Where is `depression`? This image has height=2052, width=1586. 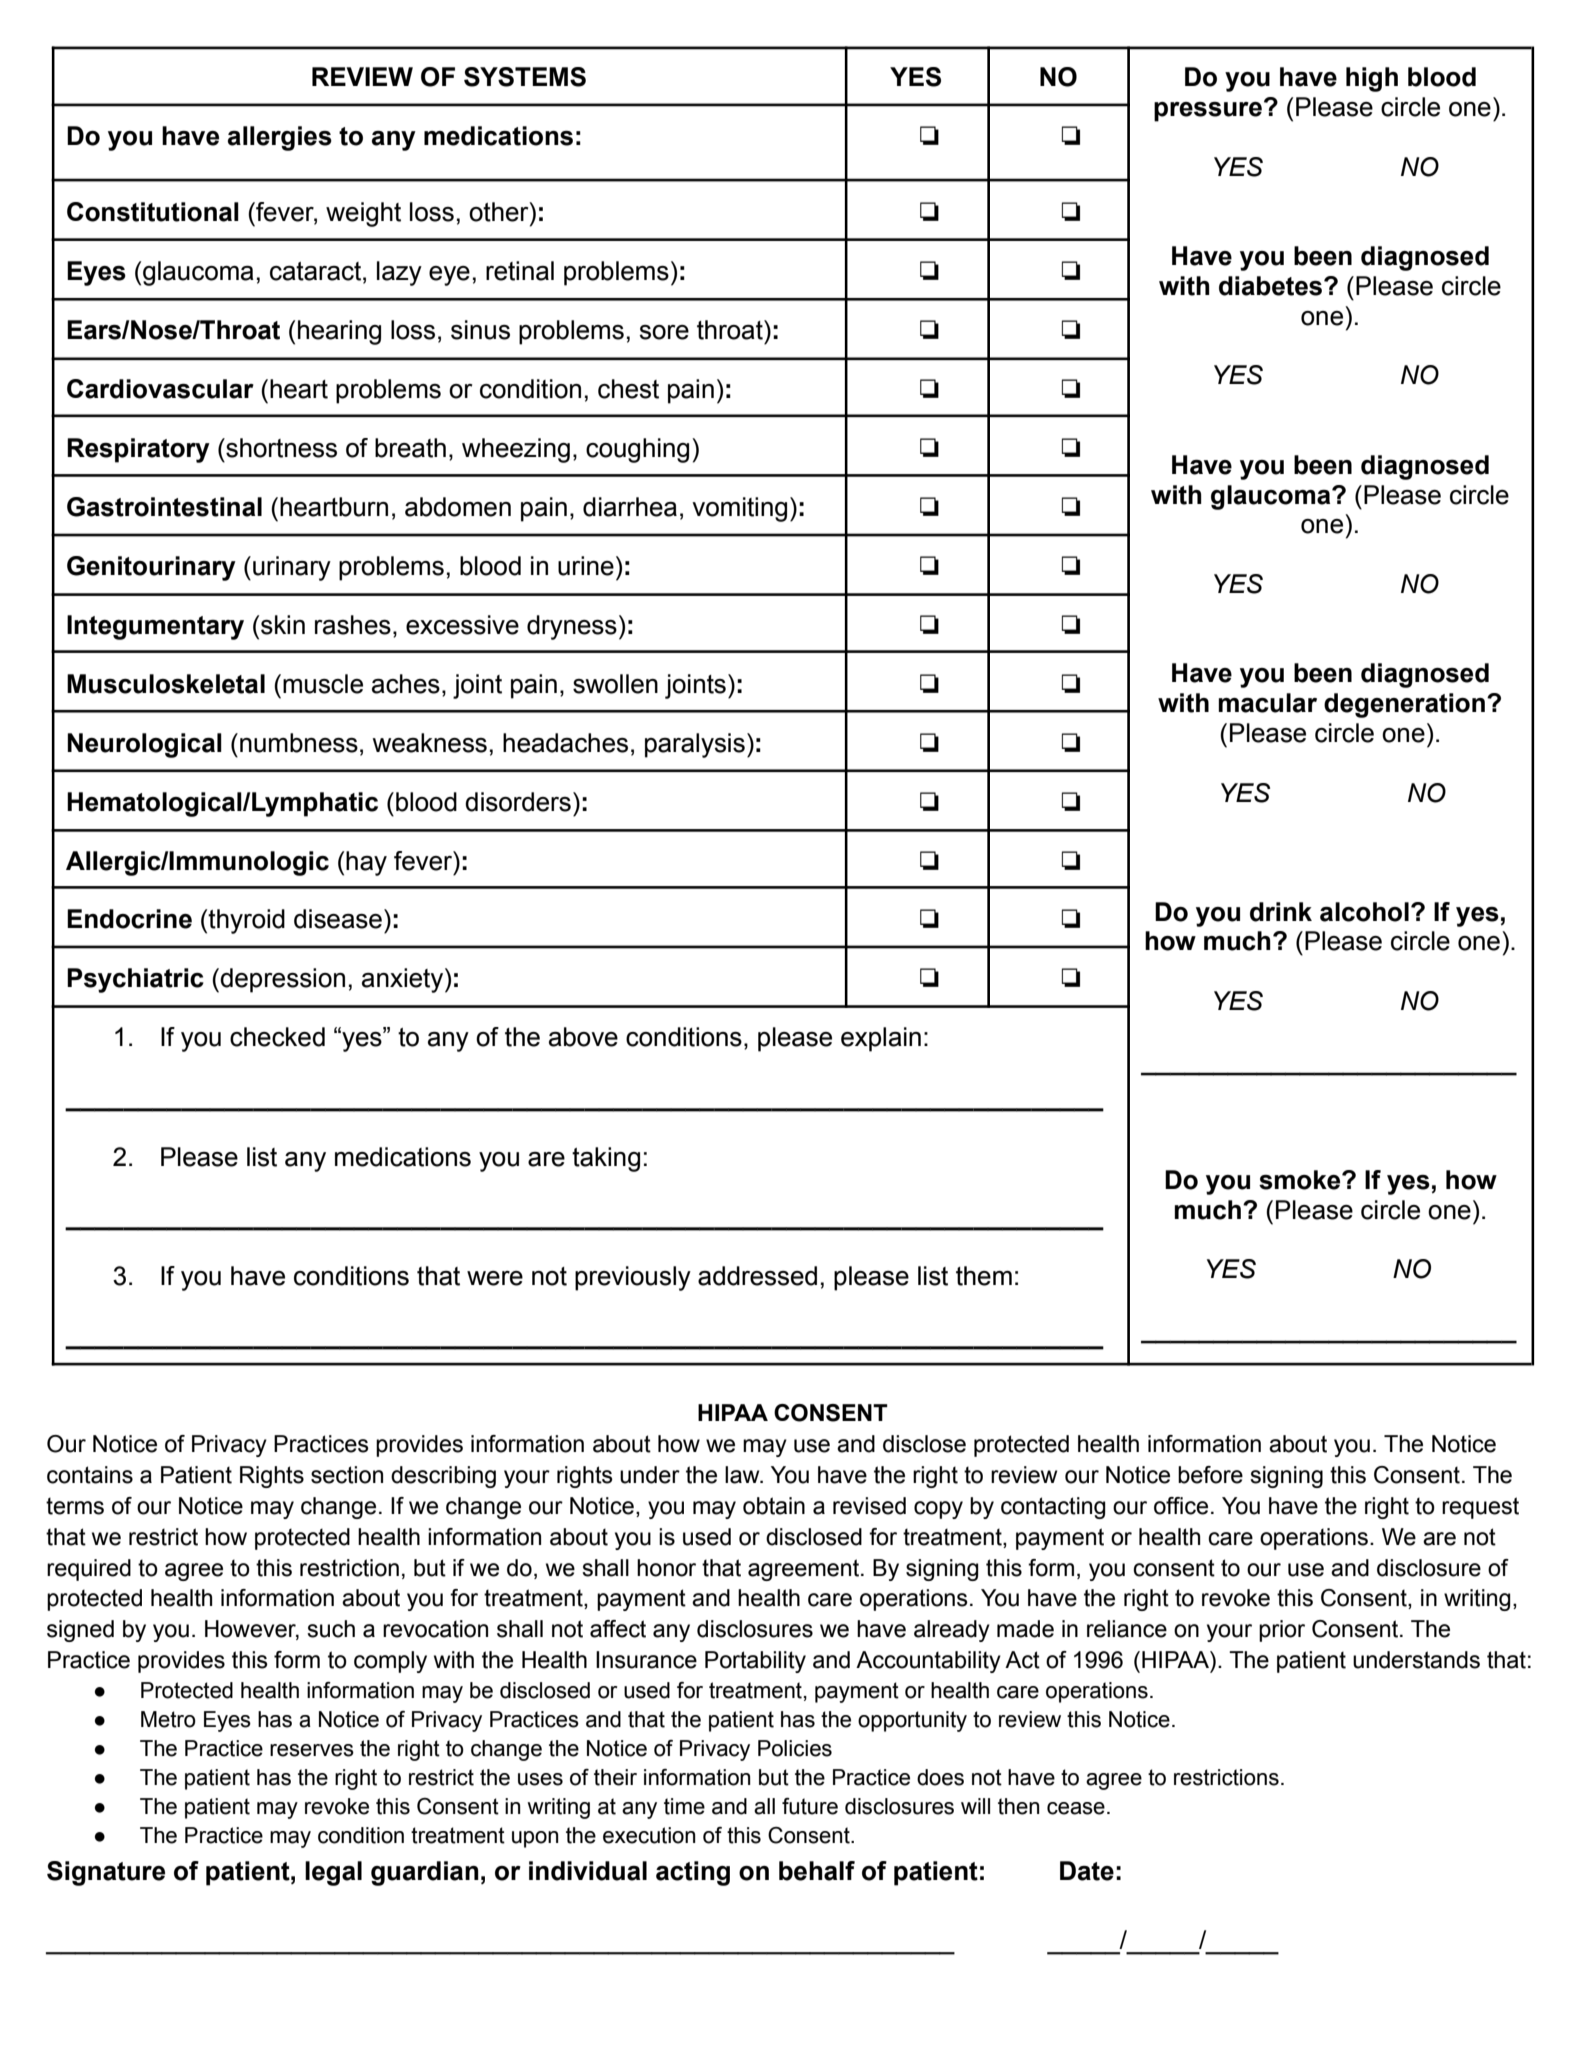 depression is located at coordinates (282, 980).
